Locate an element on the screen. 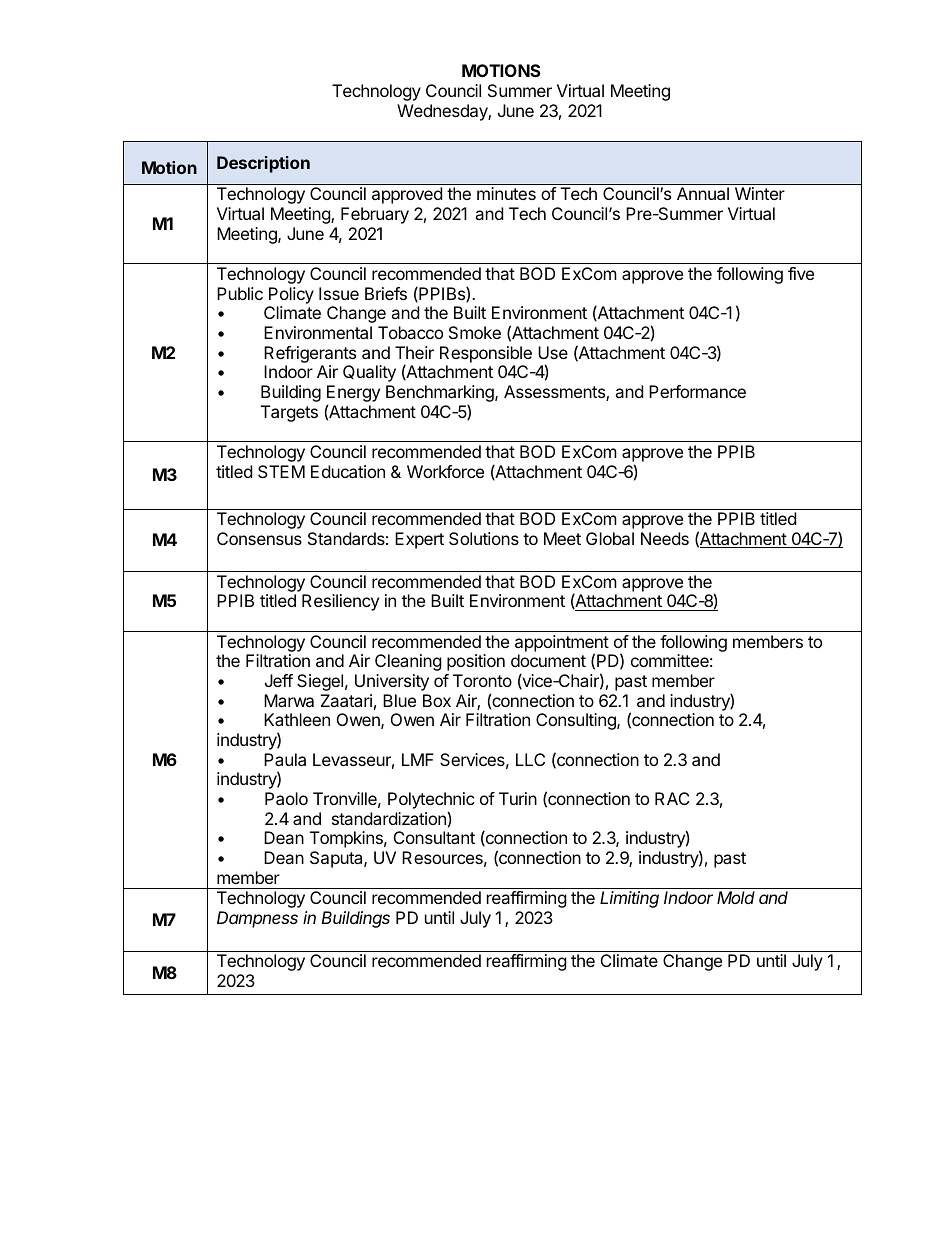 The height and width of the screenshot is (1233, 952). Consensus is located at coordinates (259, 538).
